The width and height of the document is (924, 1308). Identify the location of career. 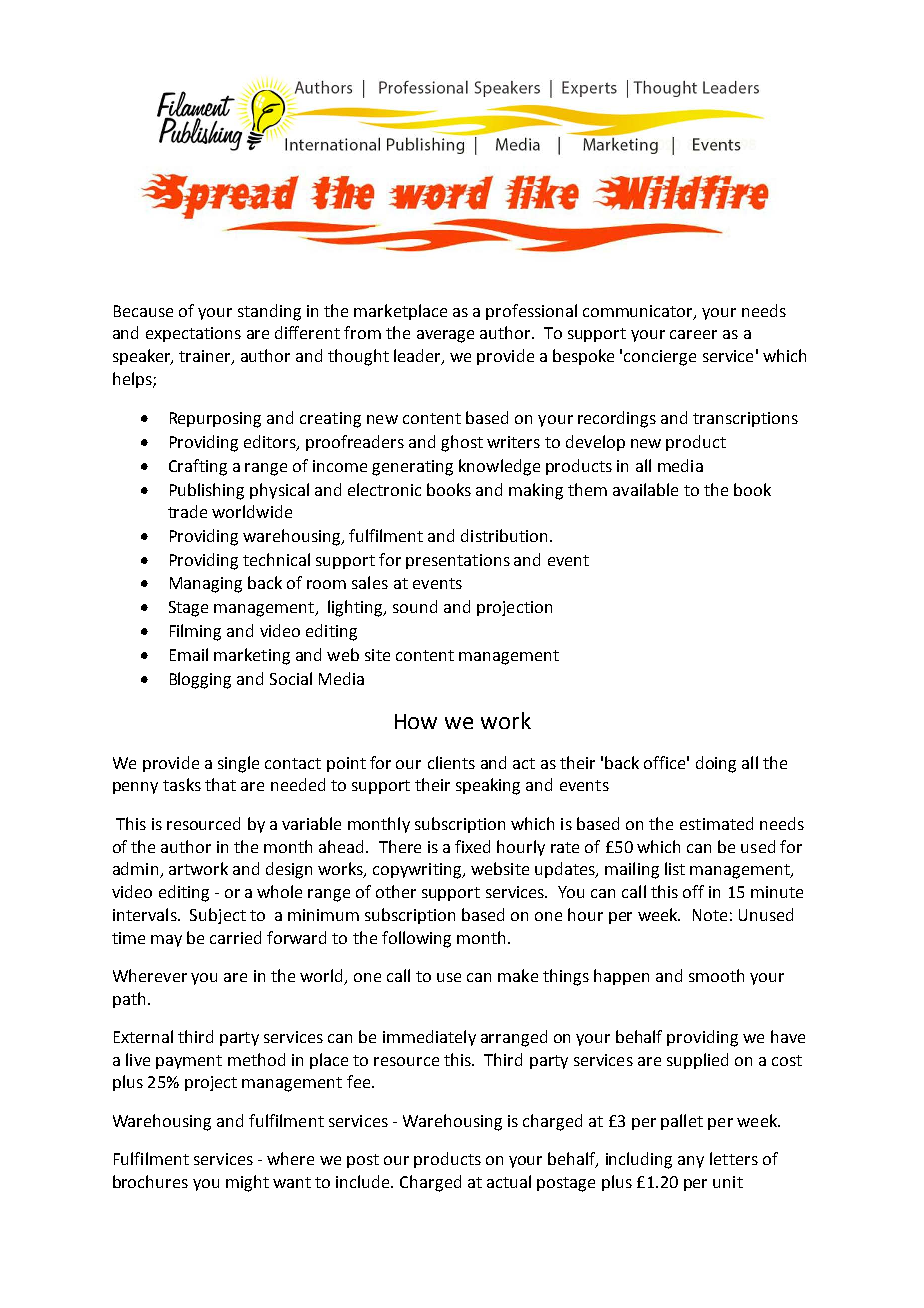
(693, 334).
